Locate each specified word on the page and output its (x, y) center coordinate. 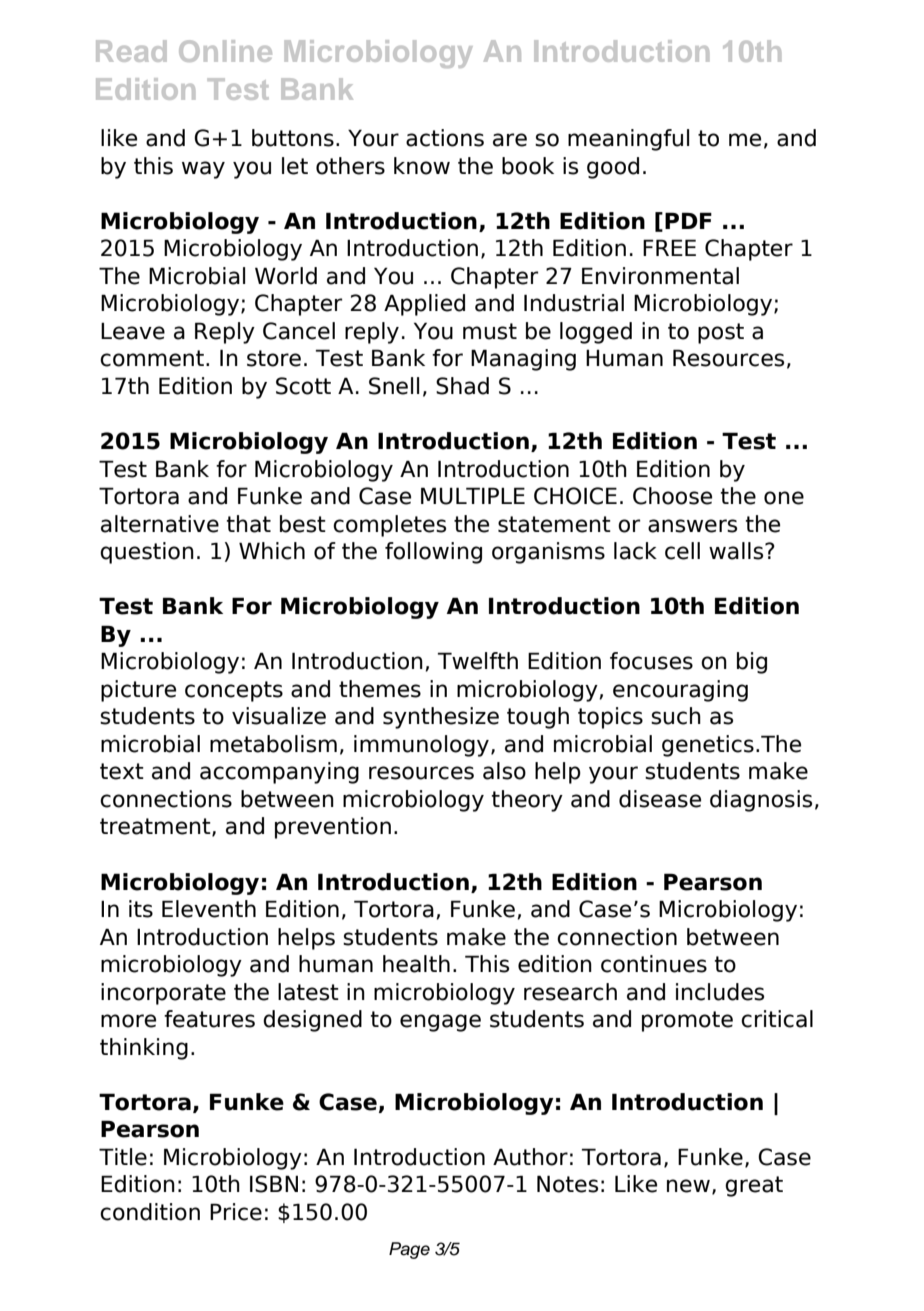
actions (445, 138)
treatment (156, 827)
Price (236, 1212)
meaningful (628, 140)
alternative (160, 524)
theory (527, 801)
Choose (672, 496)
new (688, 1186)
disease (660, 799)
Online (225, 51)
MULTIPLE (473, 496)
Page (409, 1250)
